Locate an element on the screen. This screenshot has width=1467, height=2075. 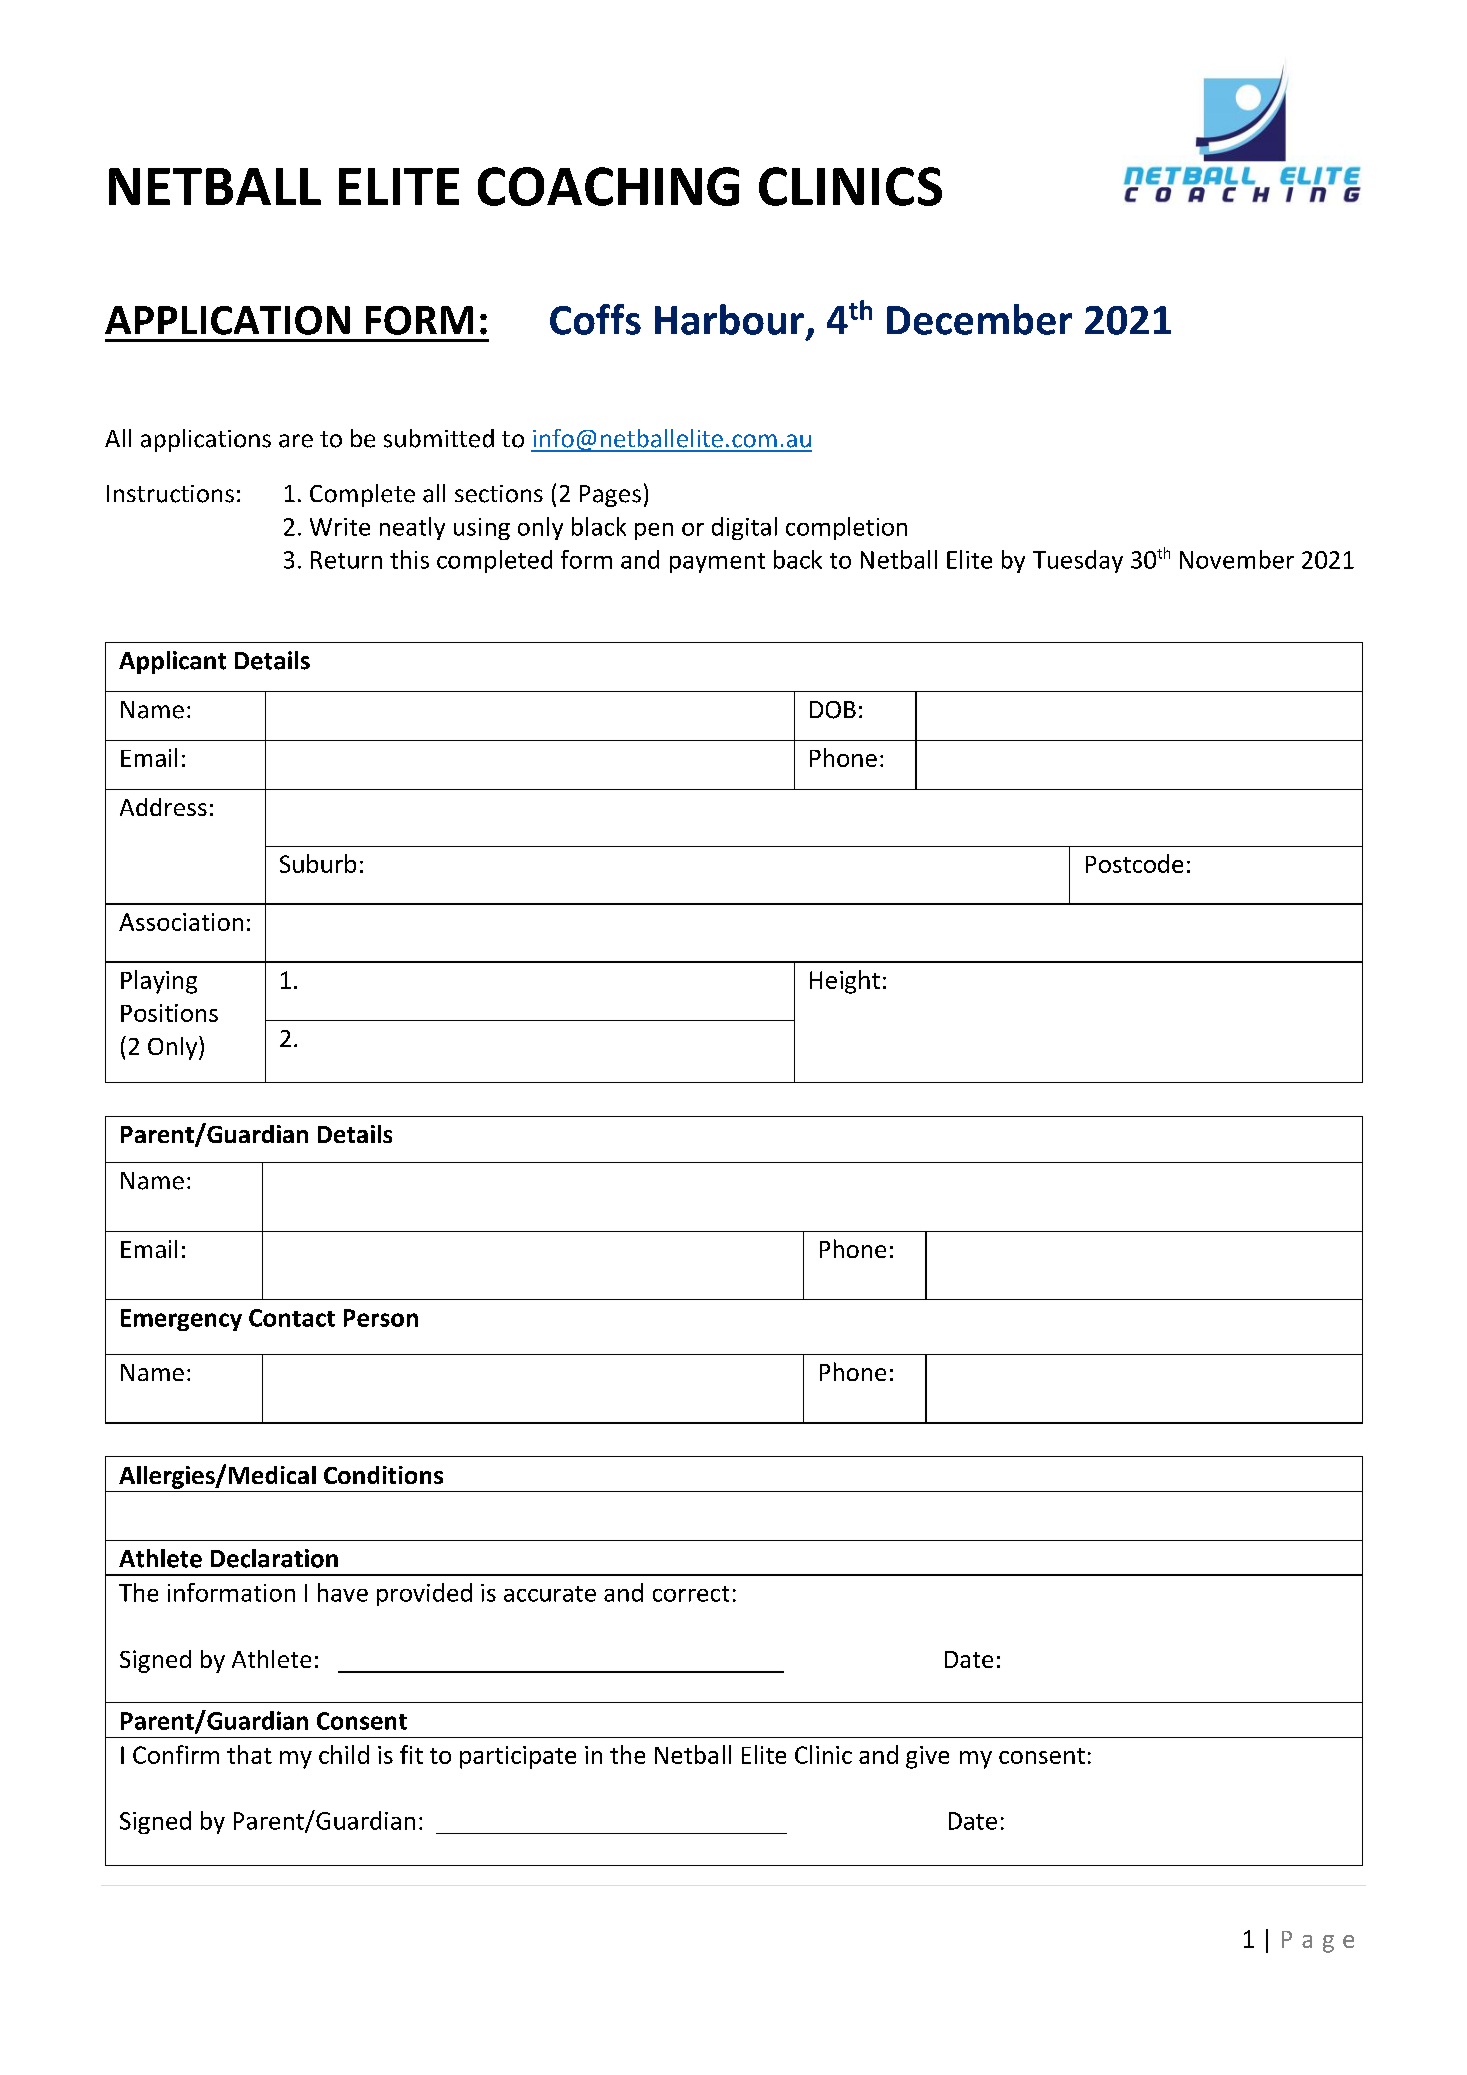
payment is located at coordinates (717, 563).
